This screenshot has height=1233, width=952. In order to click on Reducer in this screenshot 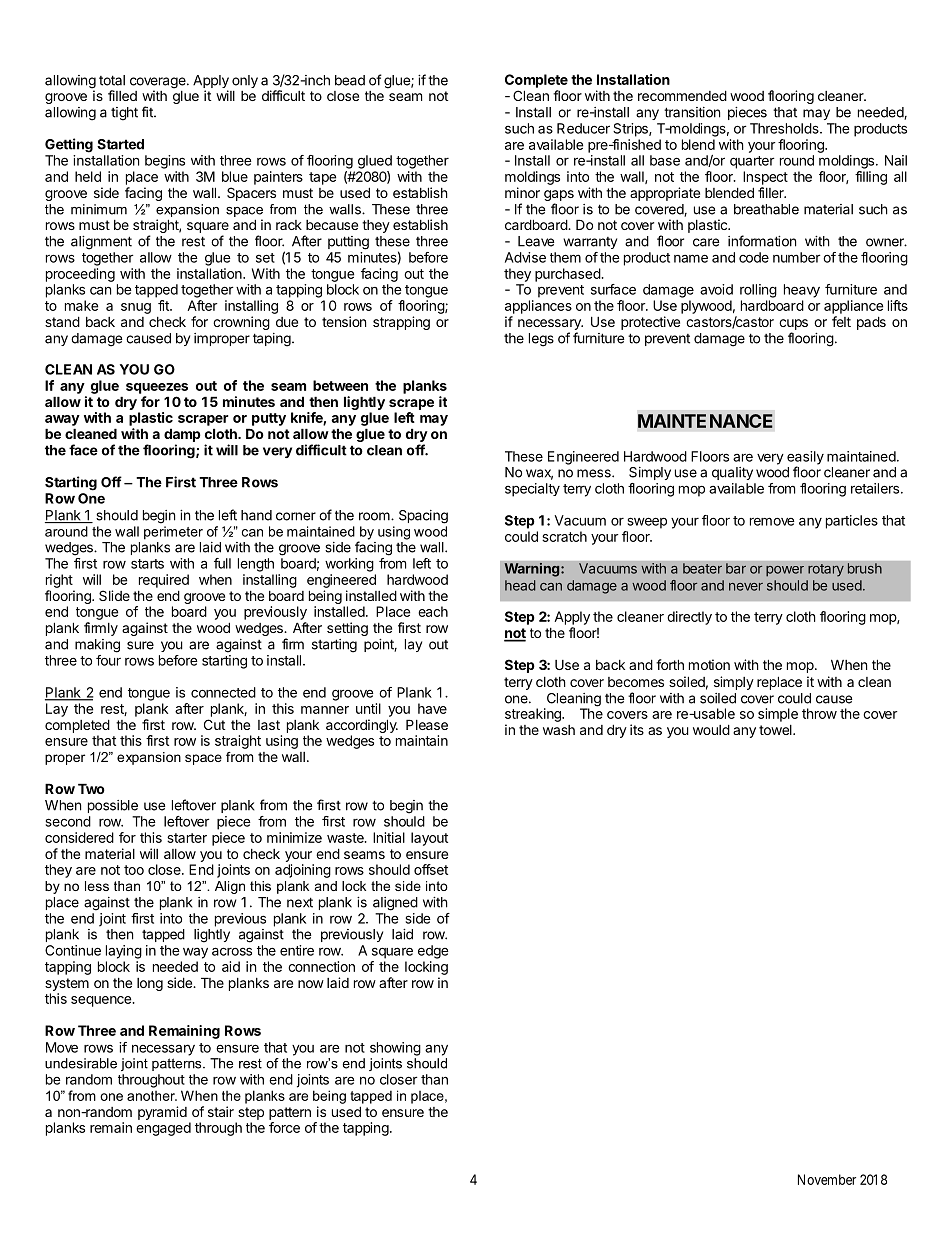, I will do `click(583, 128)`.
